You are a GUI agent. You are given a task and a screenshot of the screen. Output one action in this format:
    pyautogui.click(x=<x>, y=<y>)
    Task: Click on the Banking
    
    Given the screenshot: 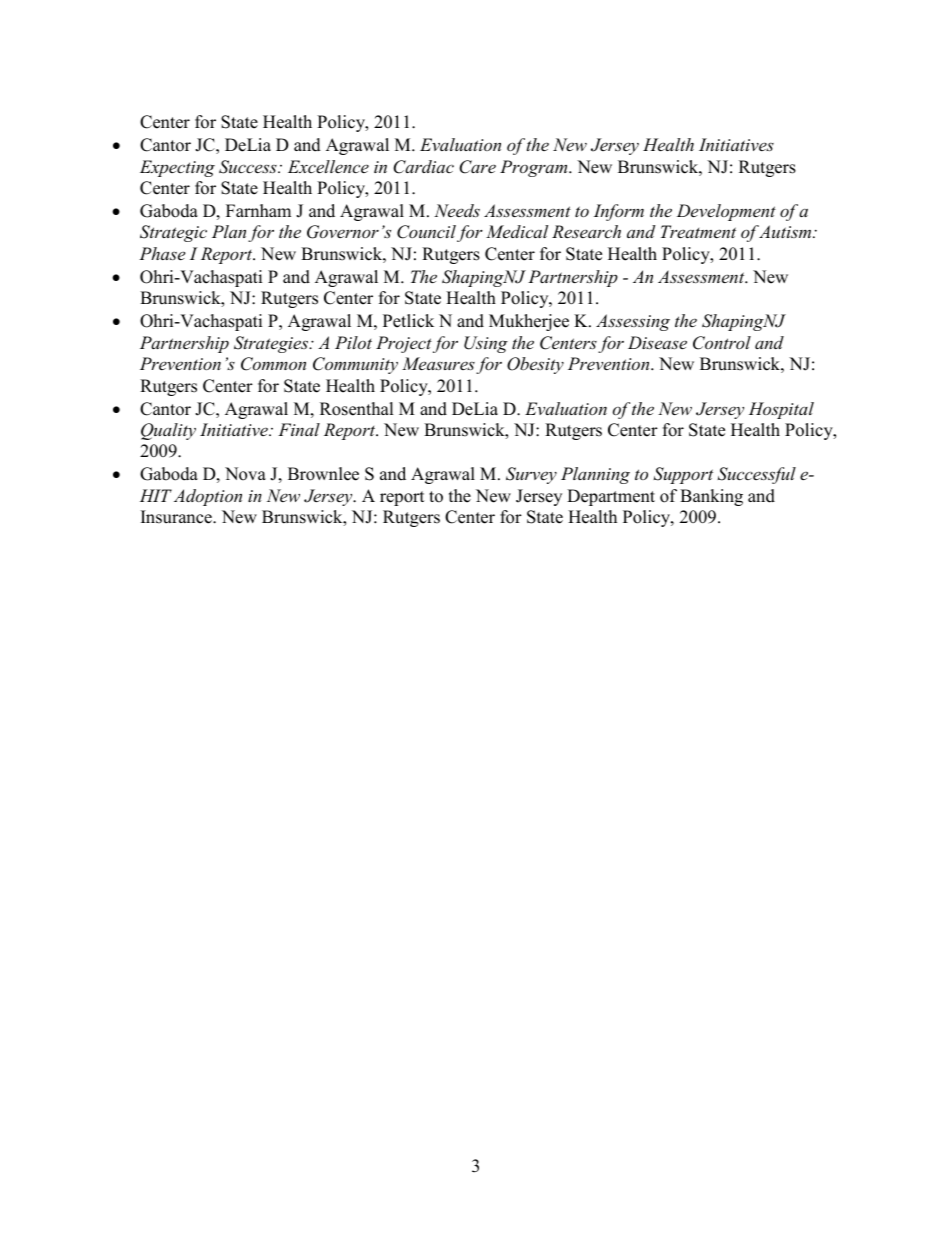 What is the action you would take?
    pyautogui.click(x=711, y=497)
